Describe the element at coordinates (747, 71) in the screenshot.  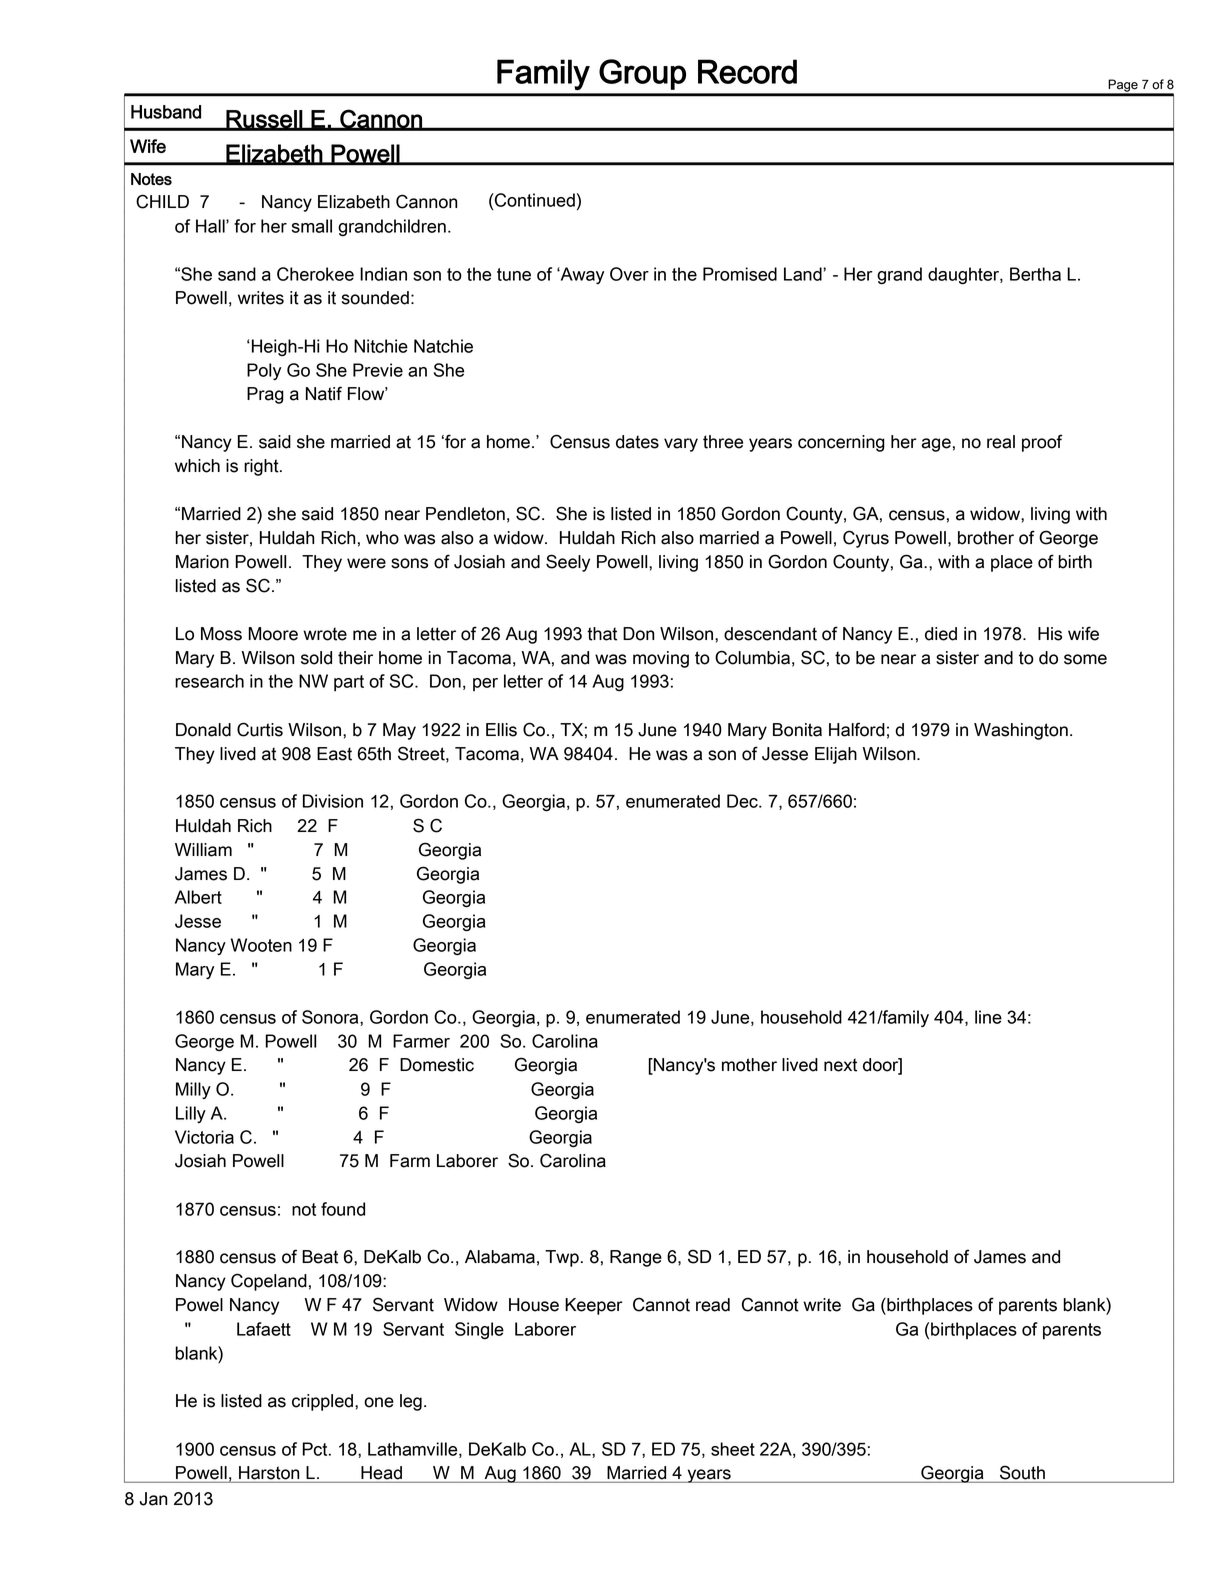
I see `Record` at that location.
